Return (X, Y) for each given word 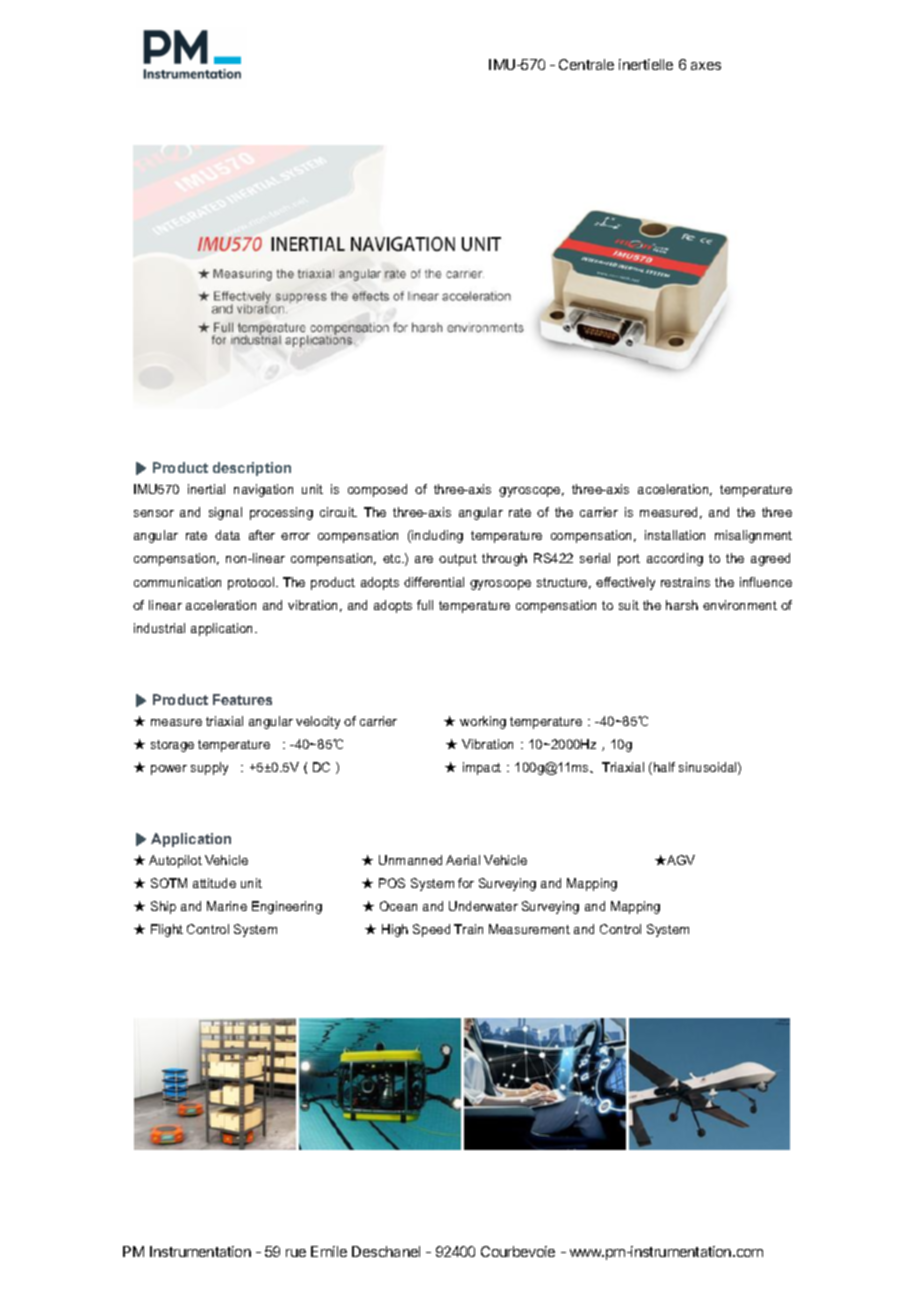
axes (706, 66)
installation (675, 535)
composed (377, 490)
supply (209, 768)
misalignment (753, 536)
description (252, 469)
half (664, 767)
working (483, 722)
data (227, 535)
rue (296, 1253)
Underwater (483, 906)
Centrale (586, 64)
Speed (431, 930)
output (458, 560)
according (675, 559)
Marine (227, 906)
